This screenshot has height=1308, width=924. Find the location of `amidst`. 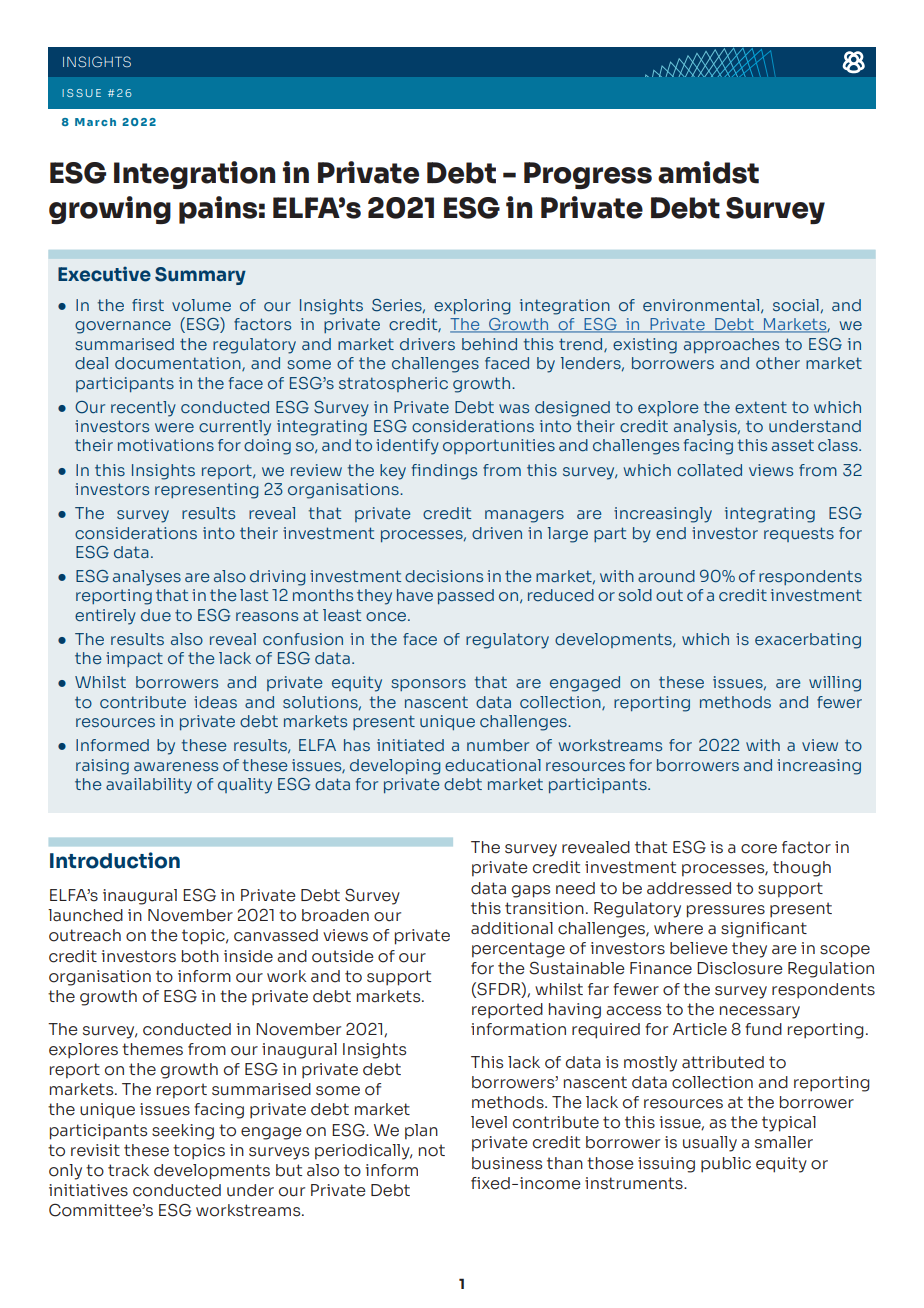

amidst is located at coordinates (708, 172).
